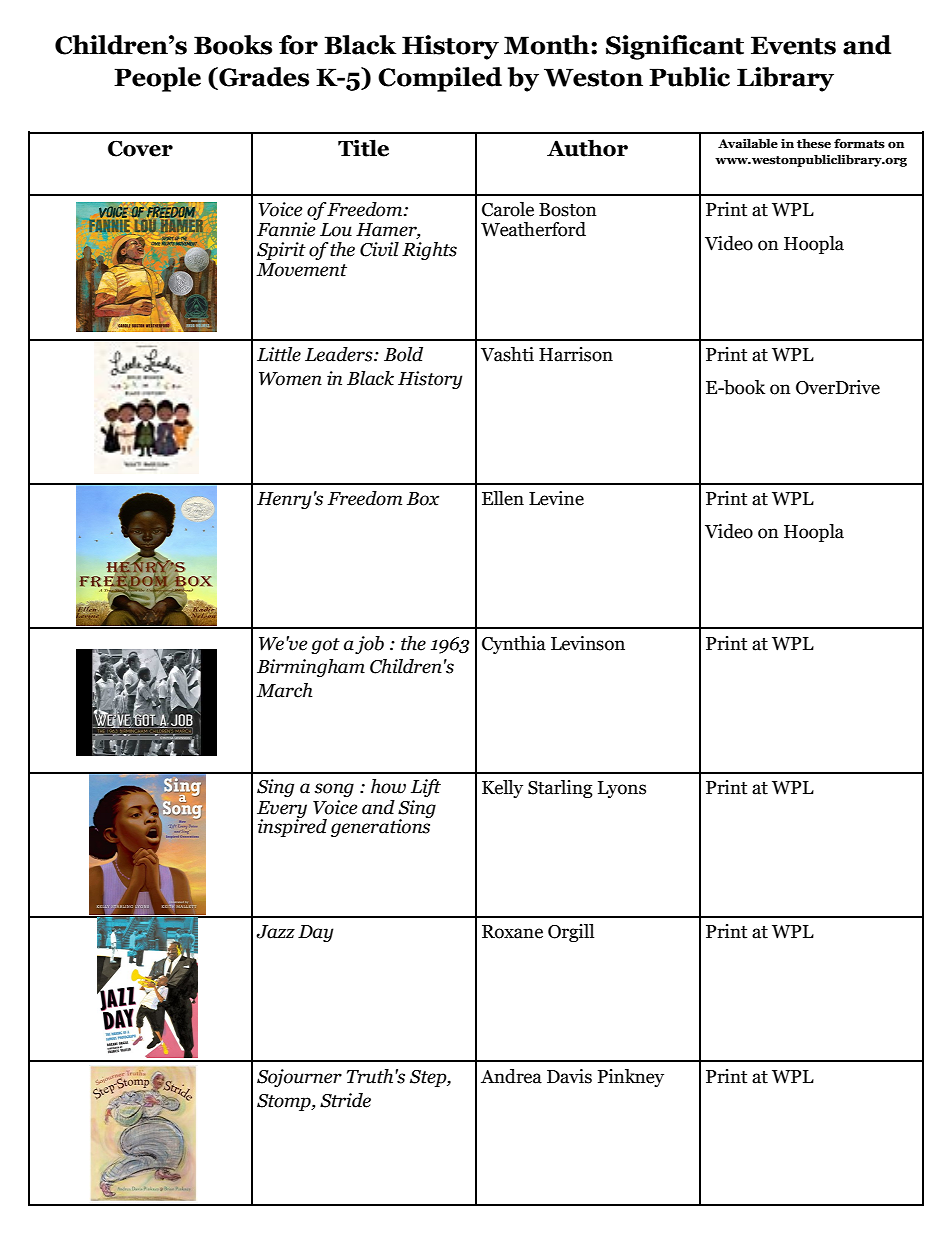  Describe the element at coordinates (440, 79) in the page. I see `Compiled` at that location.
